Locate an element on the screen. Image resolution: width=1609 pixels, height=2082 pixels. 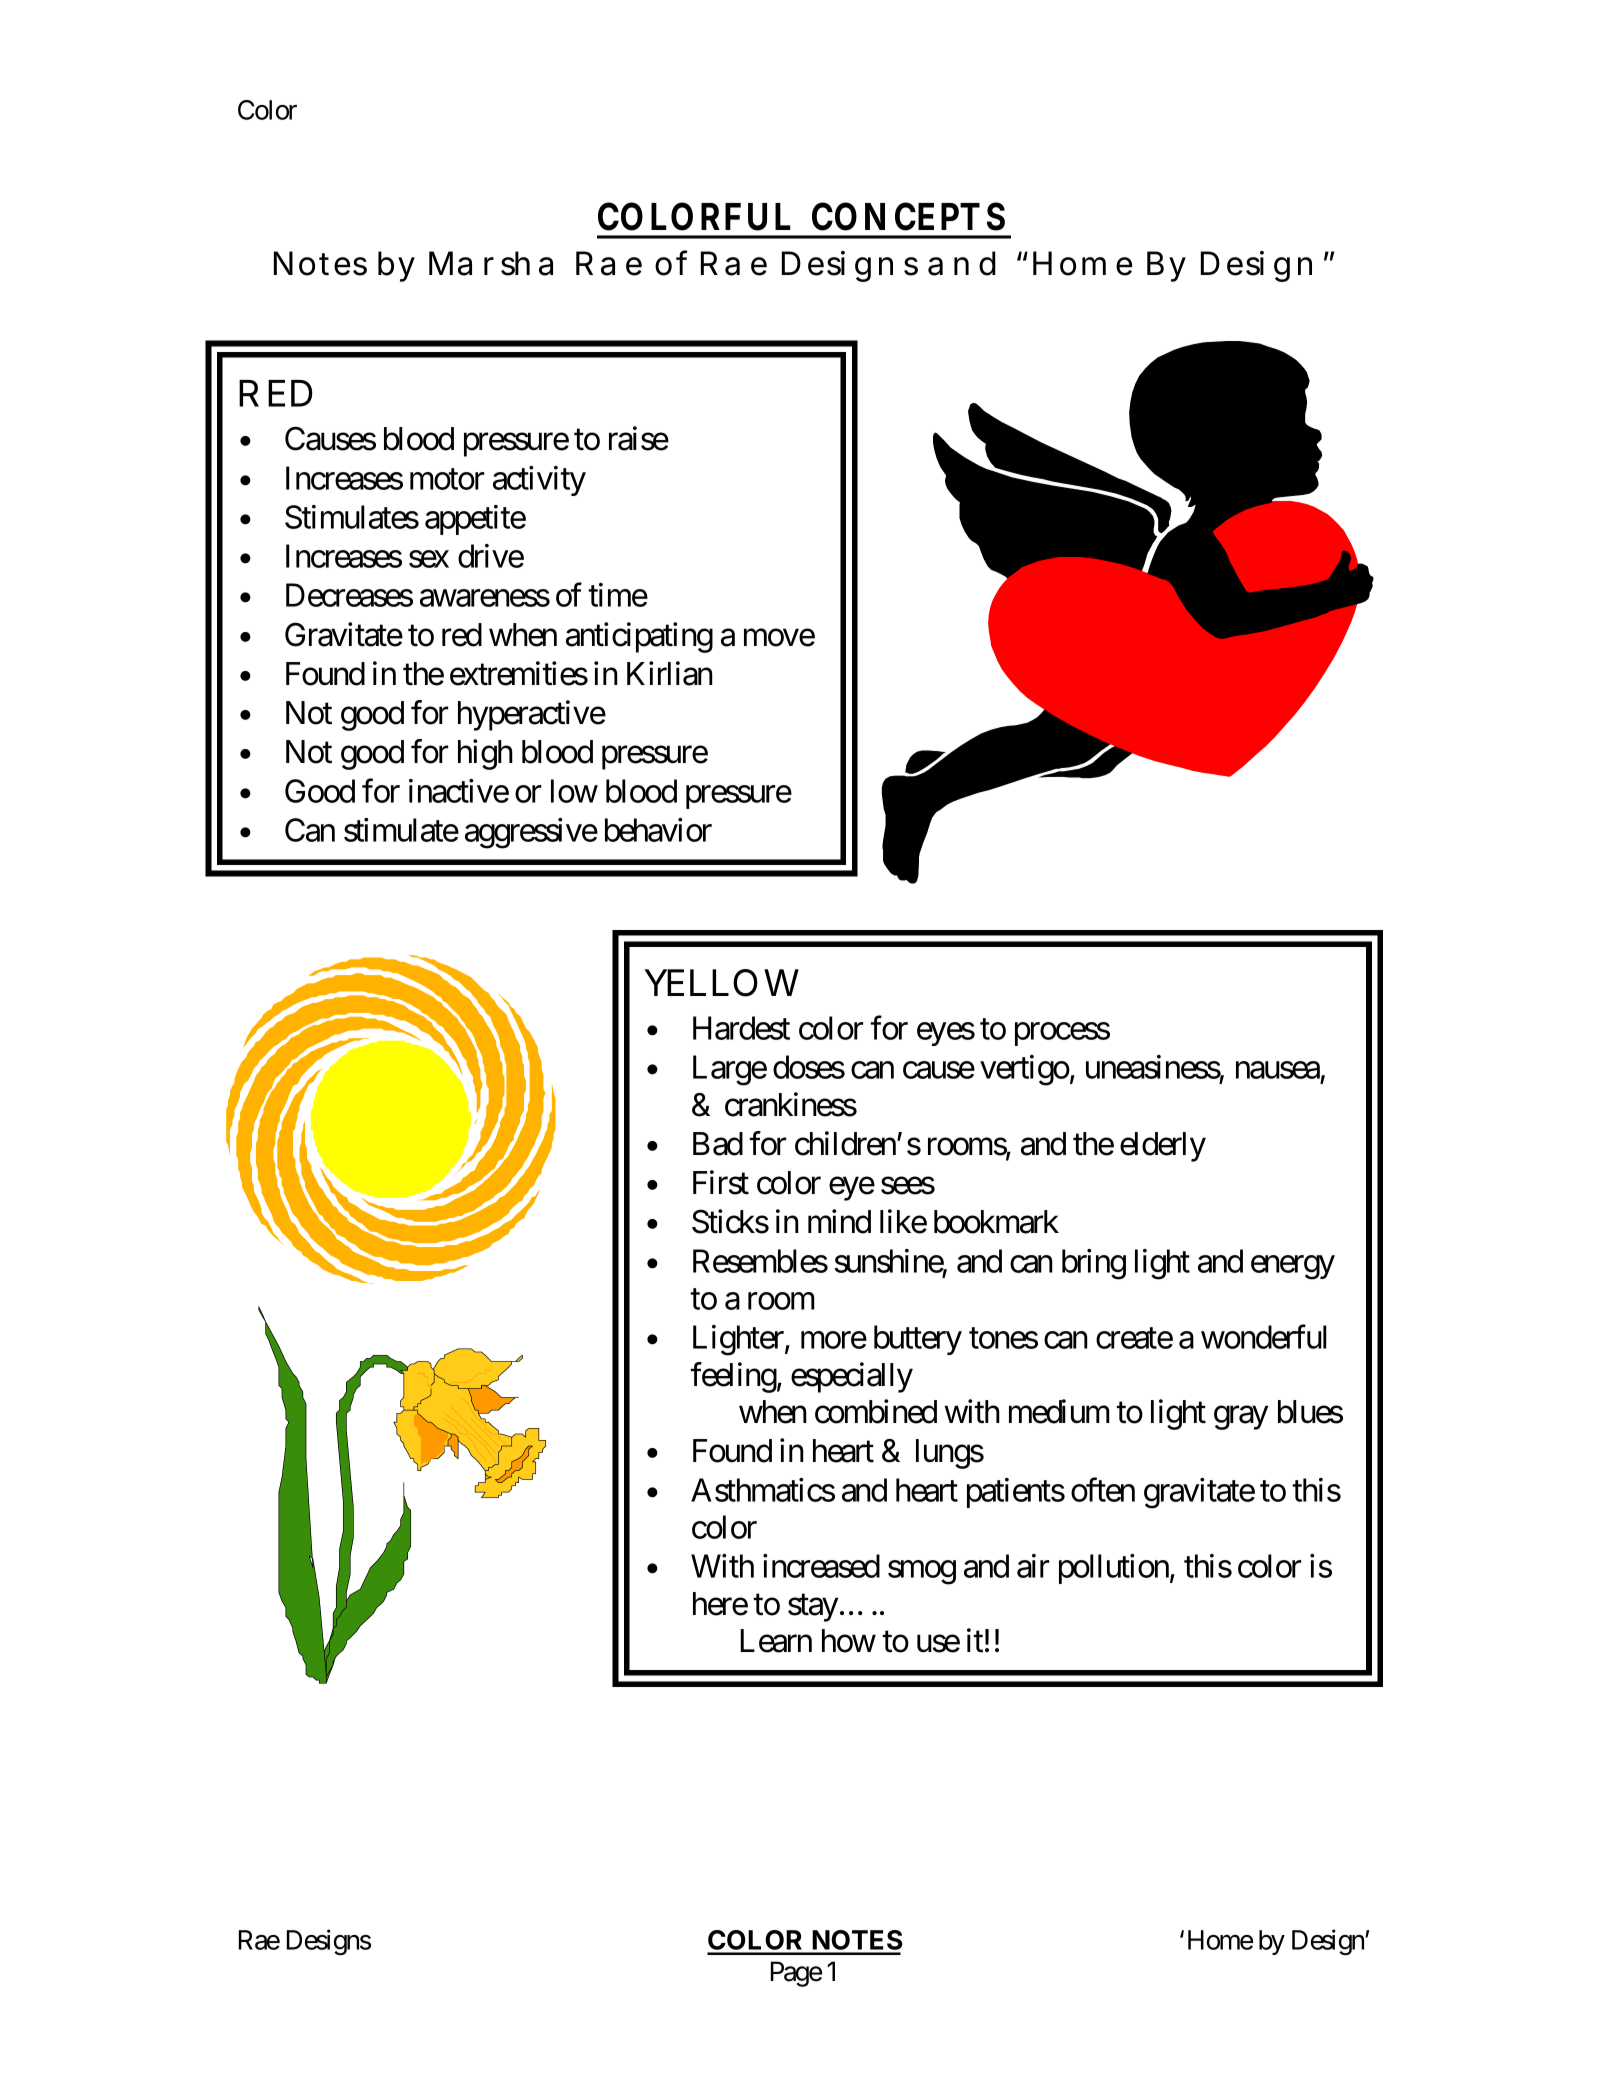
CONCEPTS is located at coordinates (908, 216).
